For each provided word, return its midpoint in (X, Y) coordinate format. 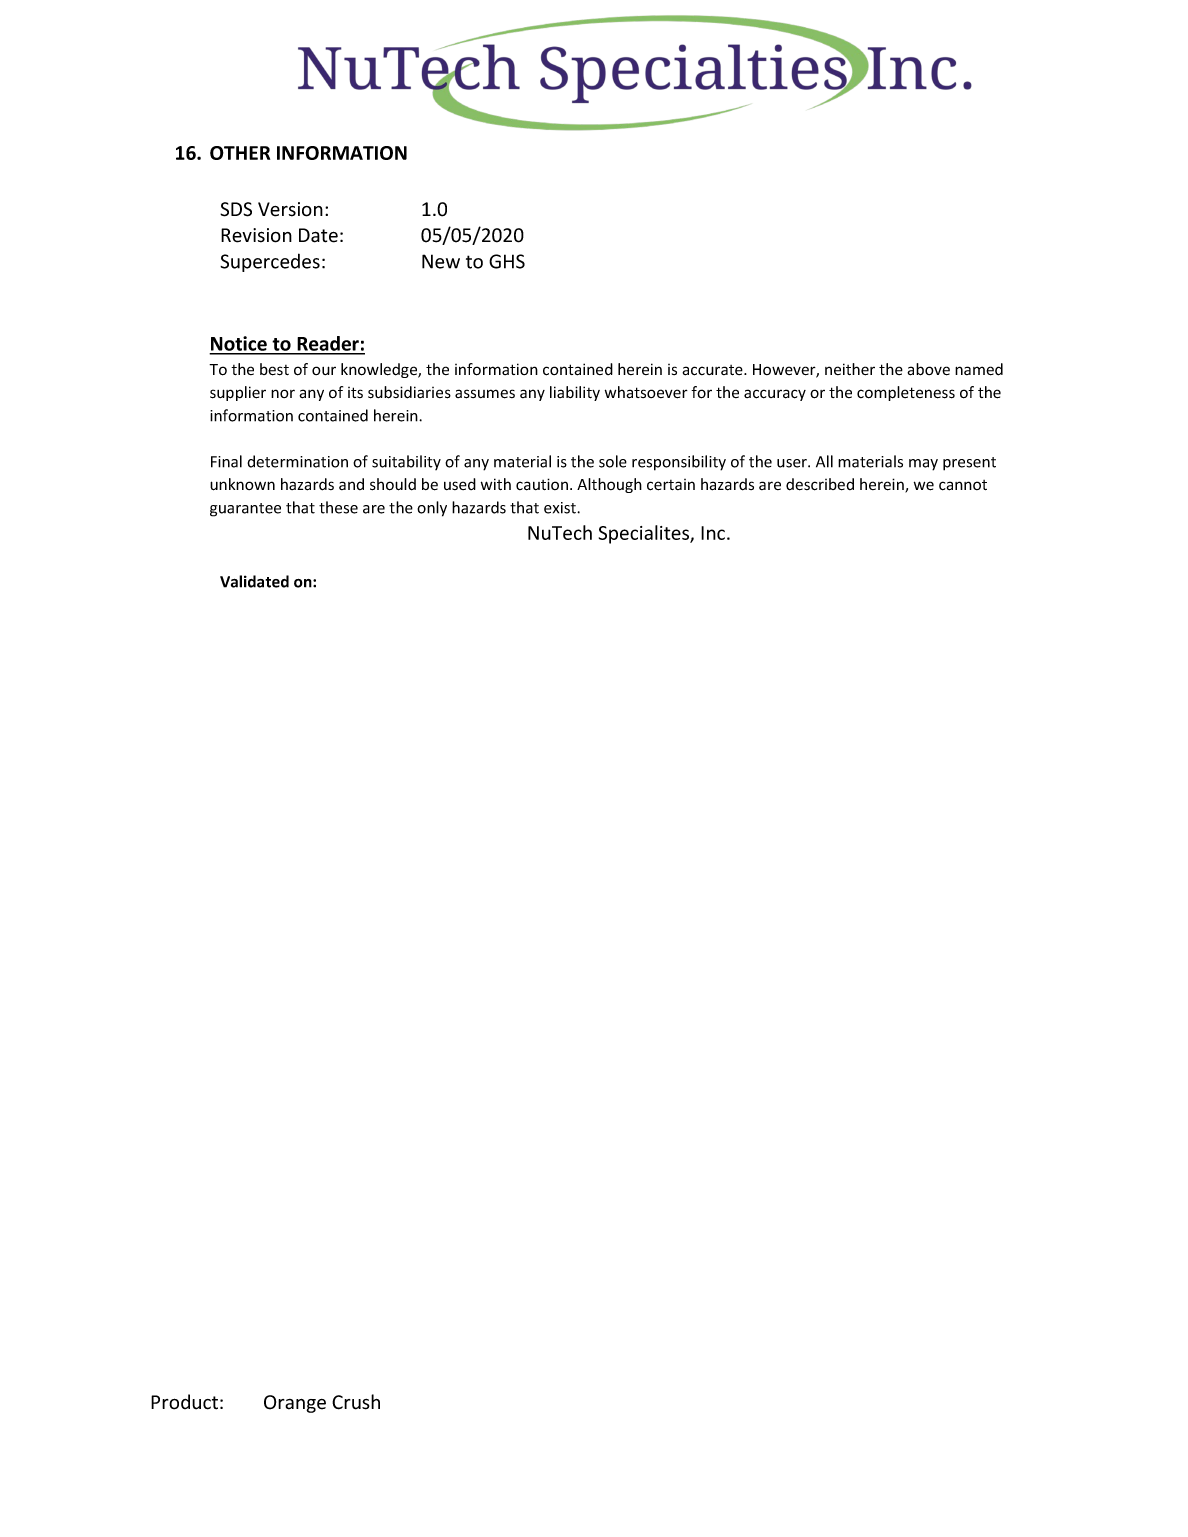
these (338, 507)
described (820, 484)
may (923, 465)
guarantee (245, 510)
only (432, 509)
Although (609, 485)
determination (297, 461)
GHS (507, 261)
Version (290, 209)
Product (184, 1402)
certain (671, 485)
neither (850, 369)
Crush (356, 1402)
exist (561, 508)
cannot (963, 485)
